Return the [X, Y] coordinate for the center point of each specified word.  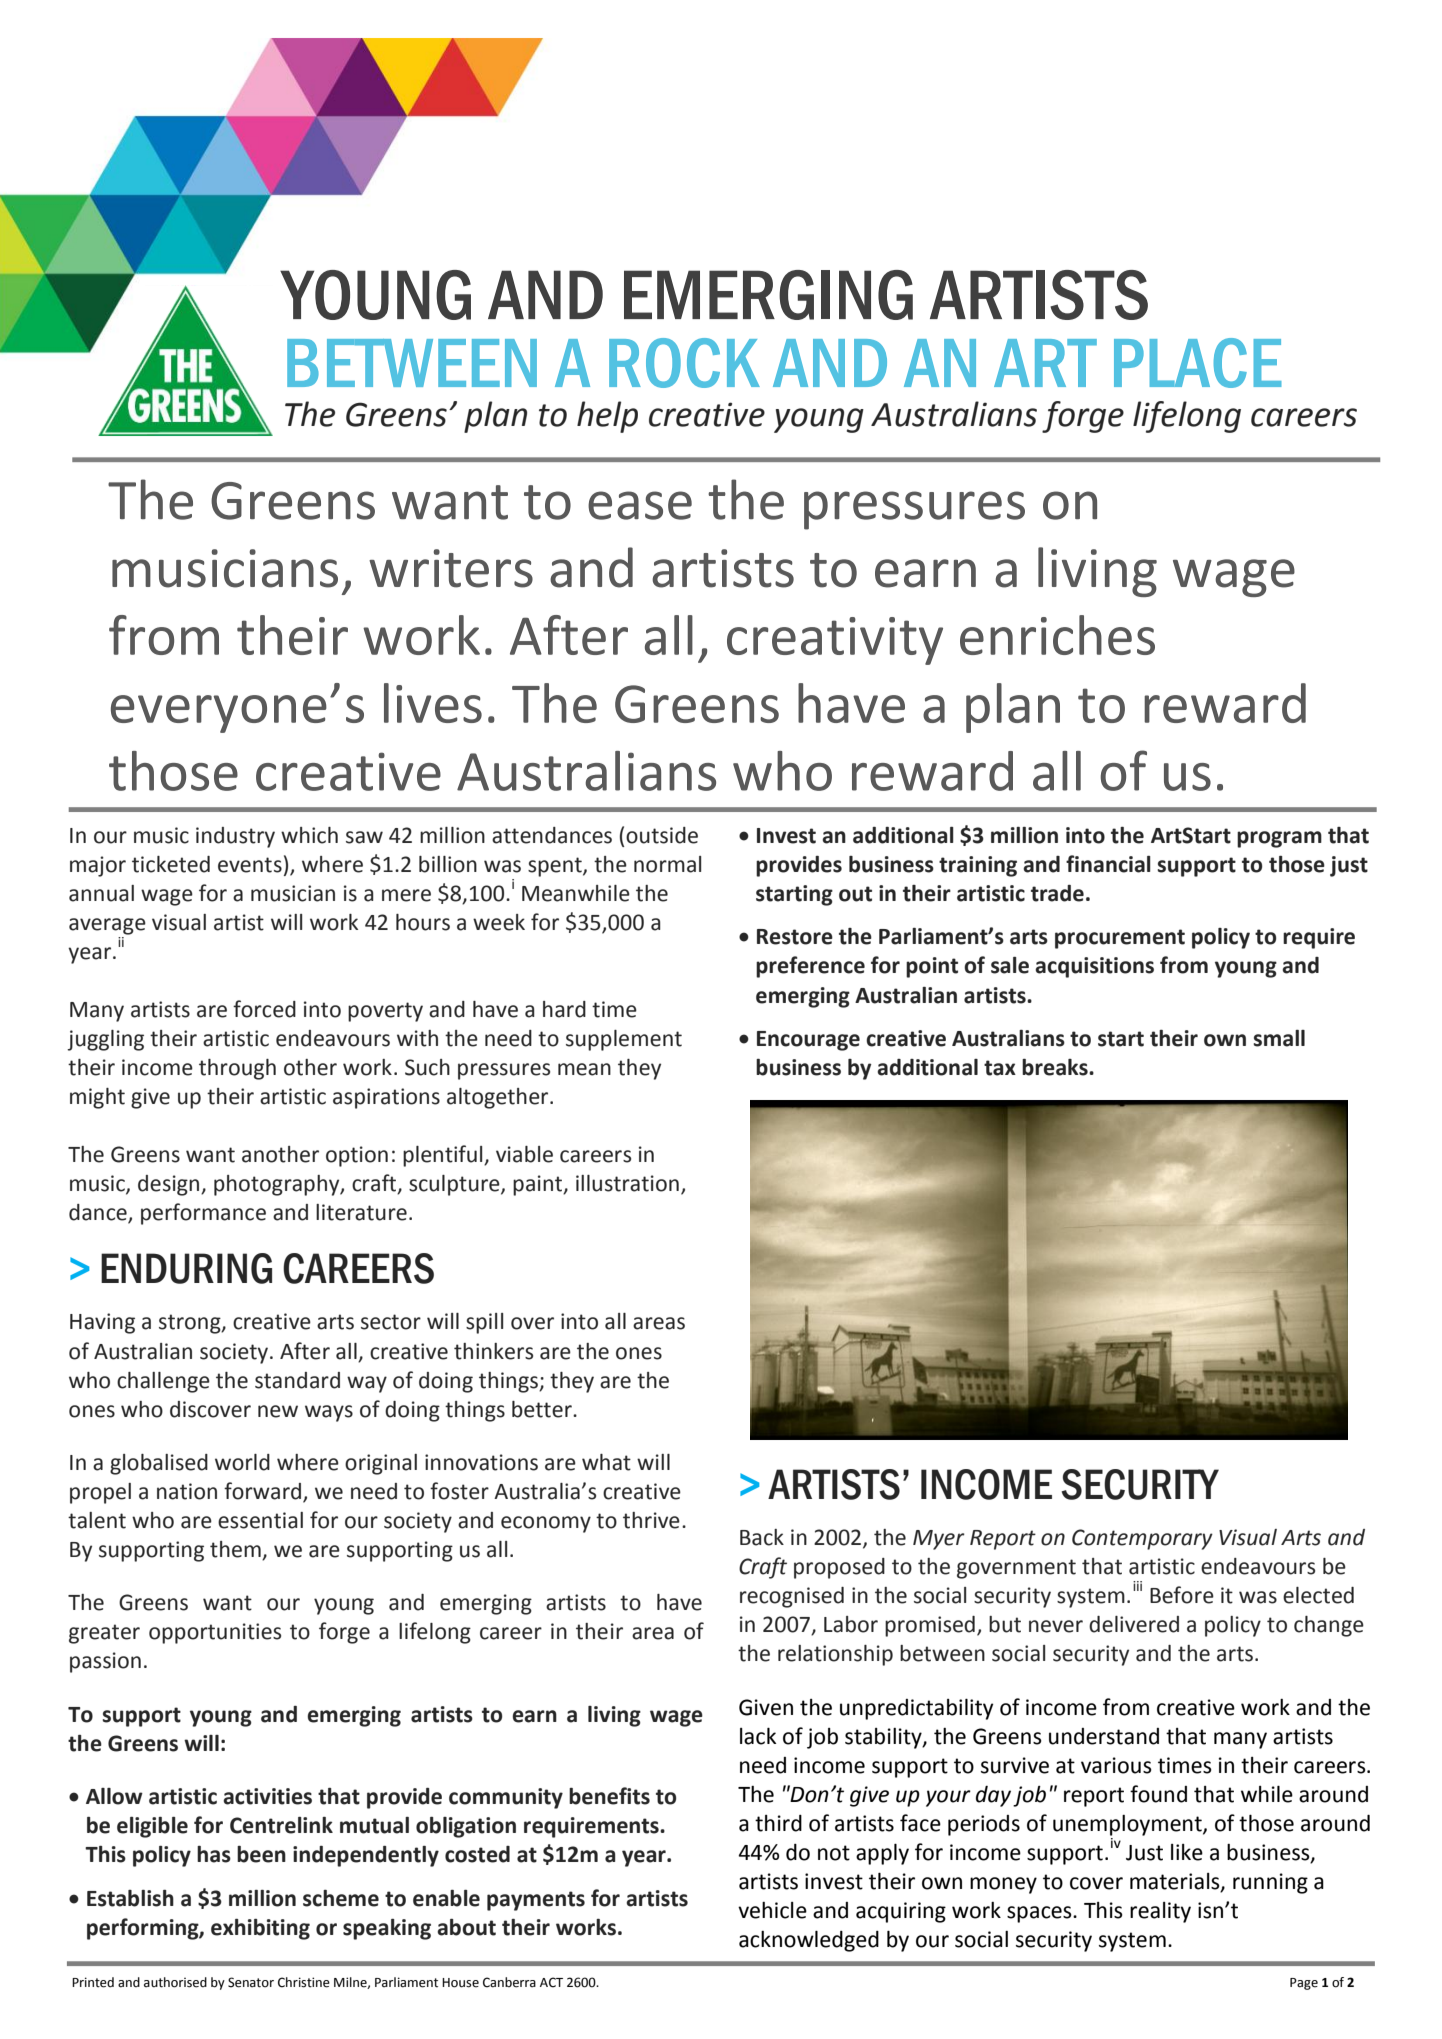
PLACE [1197, 363]
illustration [627, 1183]
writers [451, 568]
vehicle [772, 1910]
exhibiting [260, 1929]
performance [203, 1214]
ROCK [684, 363]
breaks [1056, 1067]
